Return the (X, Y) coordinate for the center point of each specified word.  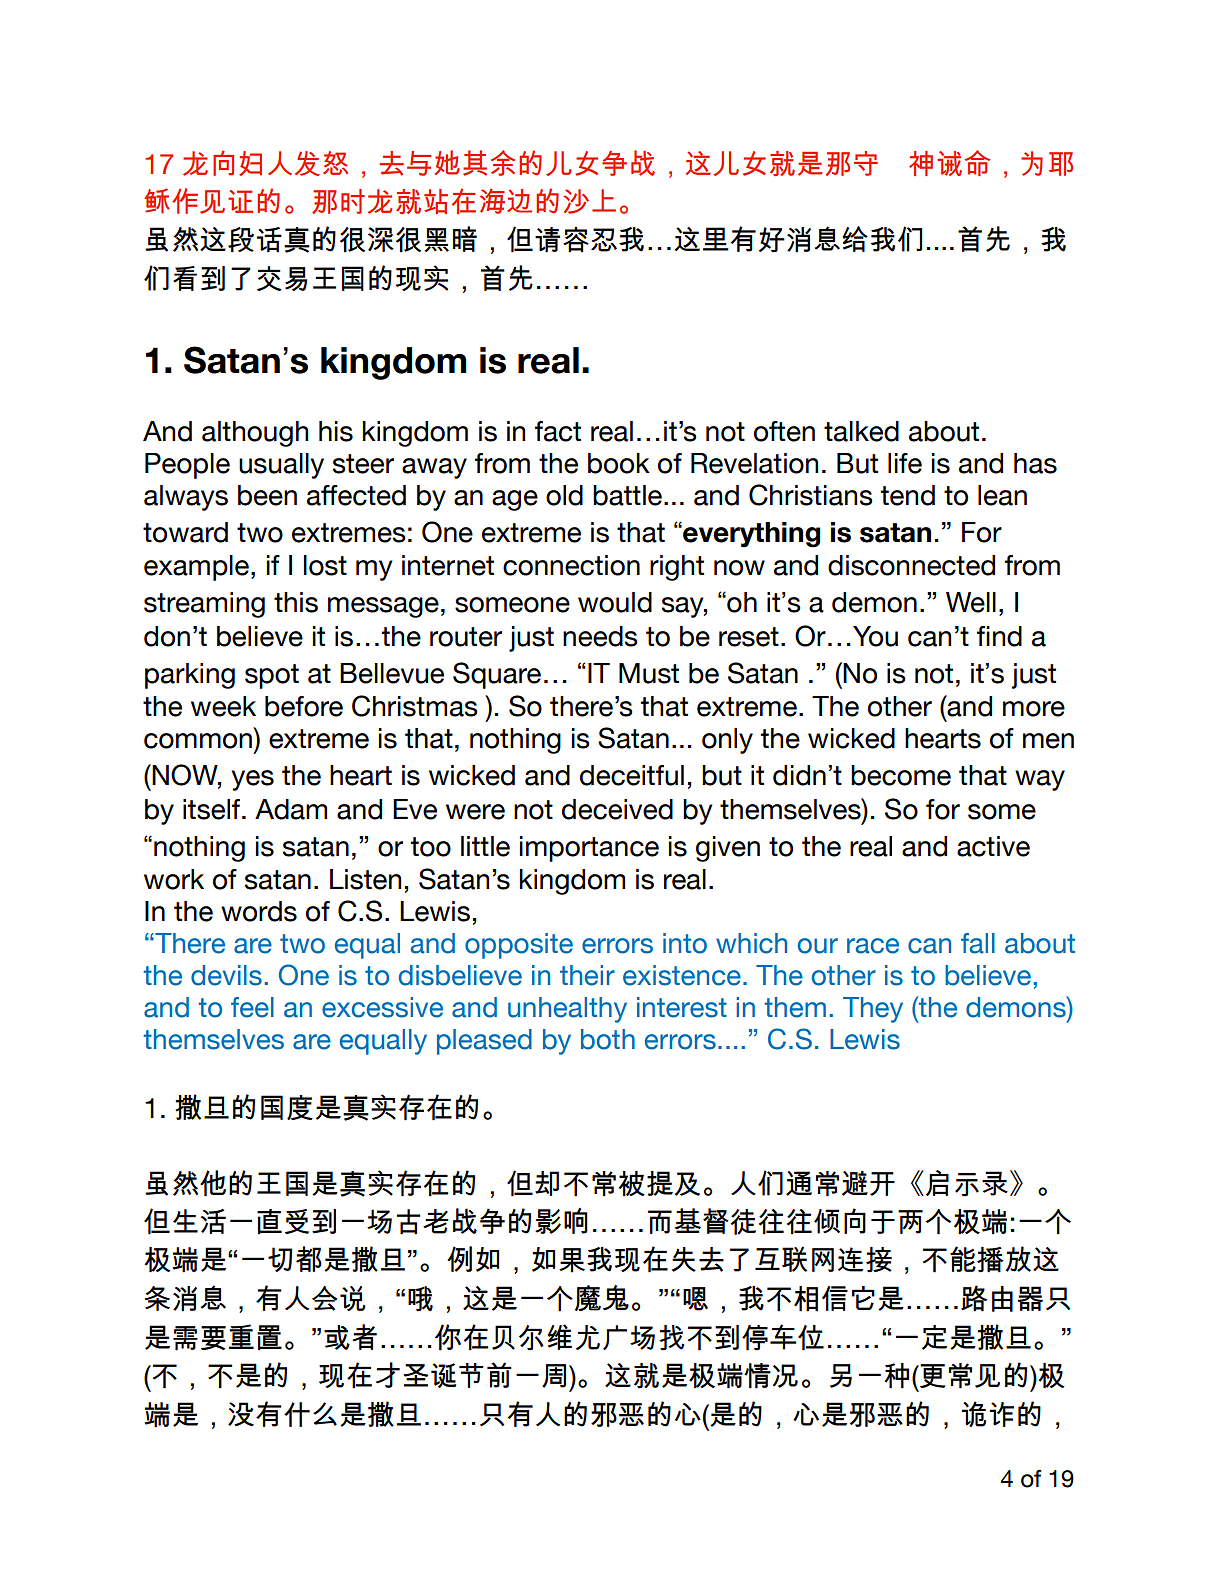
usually (281, 466)
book (619, 463)
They (873, 1010)
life (905, 463)
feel (252, 1007)
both (608, 1039)
